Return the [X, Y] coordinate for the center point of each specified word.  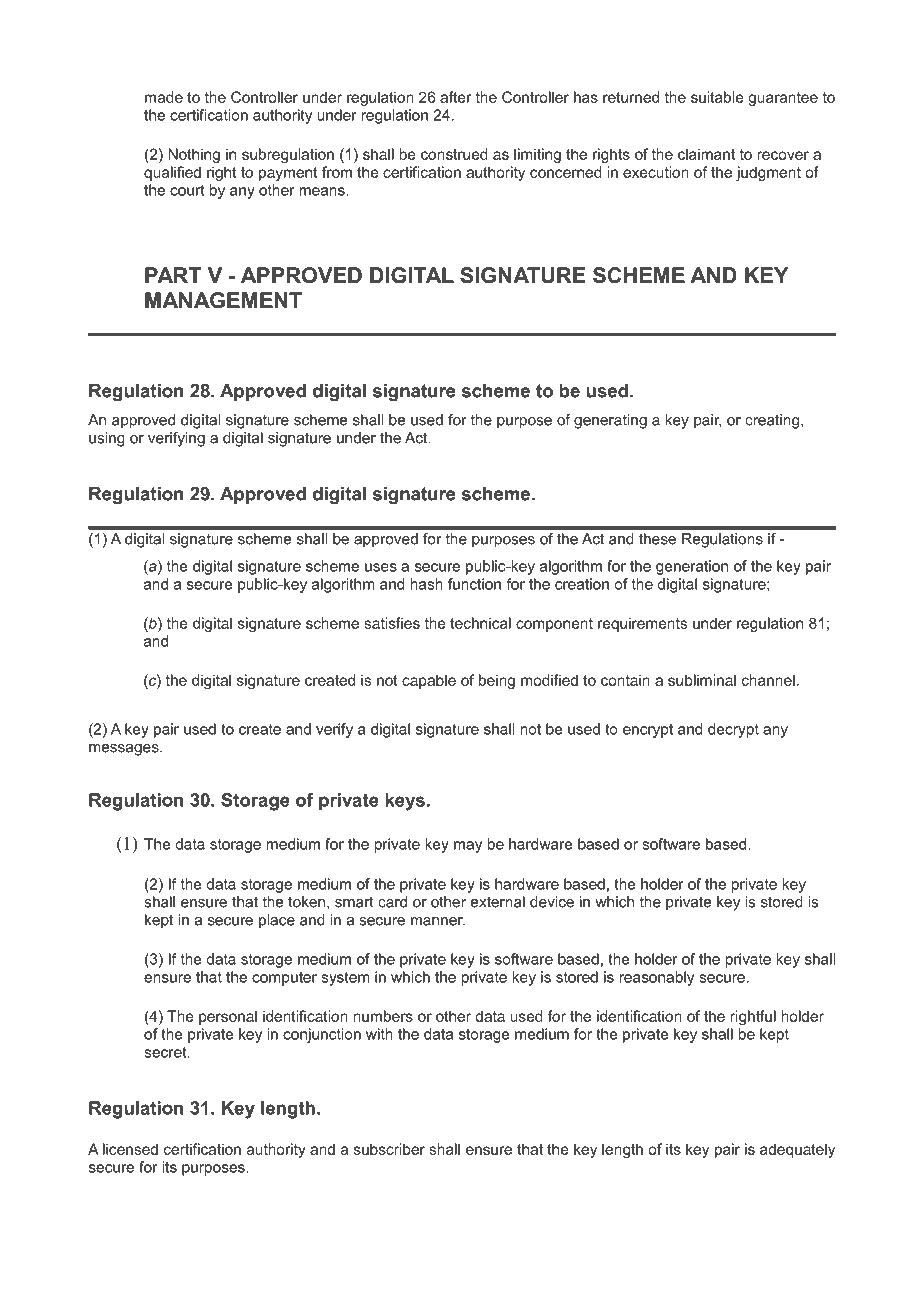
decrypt [733, 730]
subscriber [389, 1149]
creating [773, 421]
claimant [706, 154]
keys [405, 802]
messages [125, 750]
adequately [797, 1150]
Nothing [194, 155]
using [107, 439]
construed [454, 154]
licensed [130, 1149]
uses [381, 567]
